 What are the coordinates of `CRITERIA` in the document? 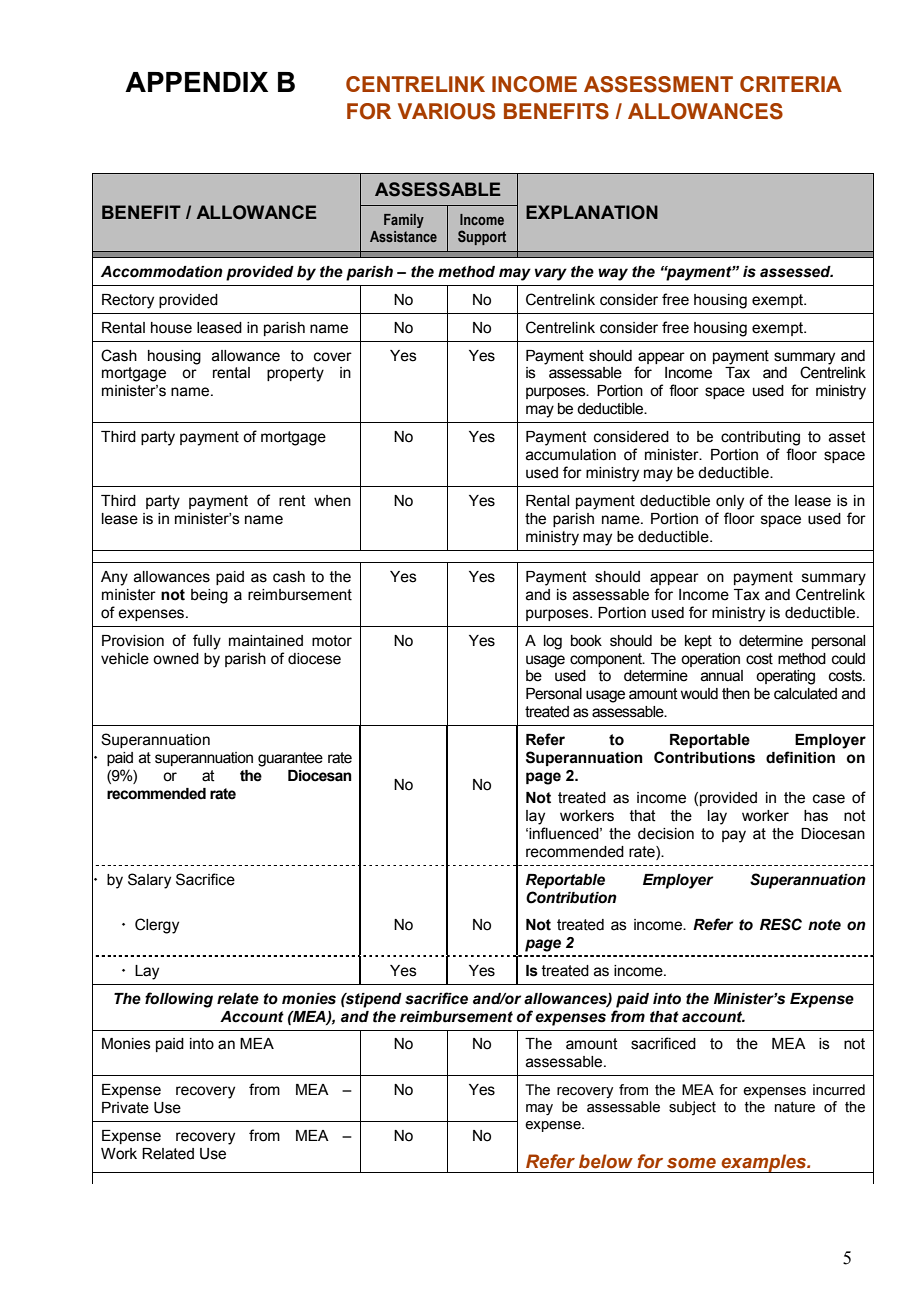 It's located at (791, 84).
